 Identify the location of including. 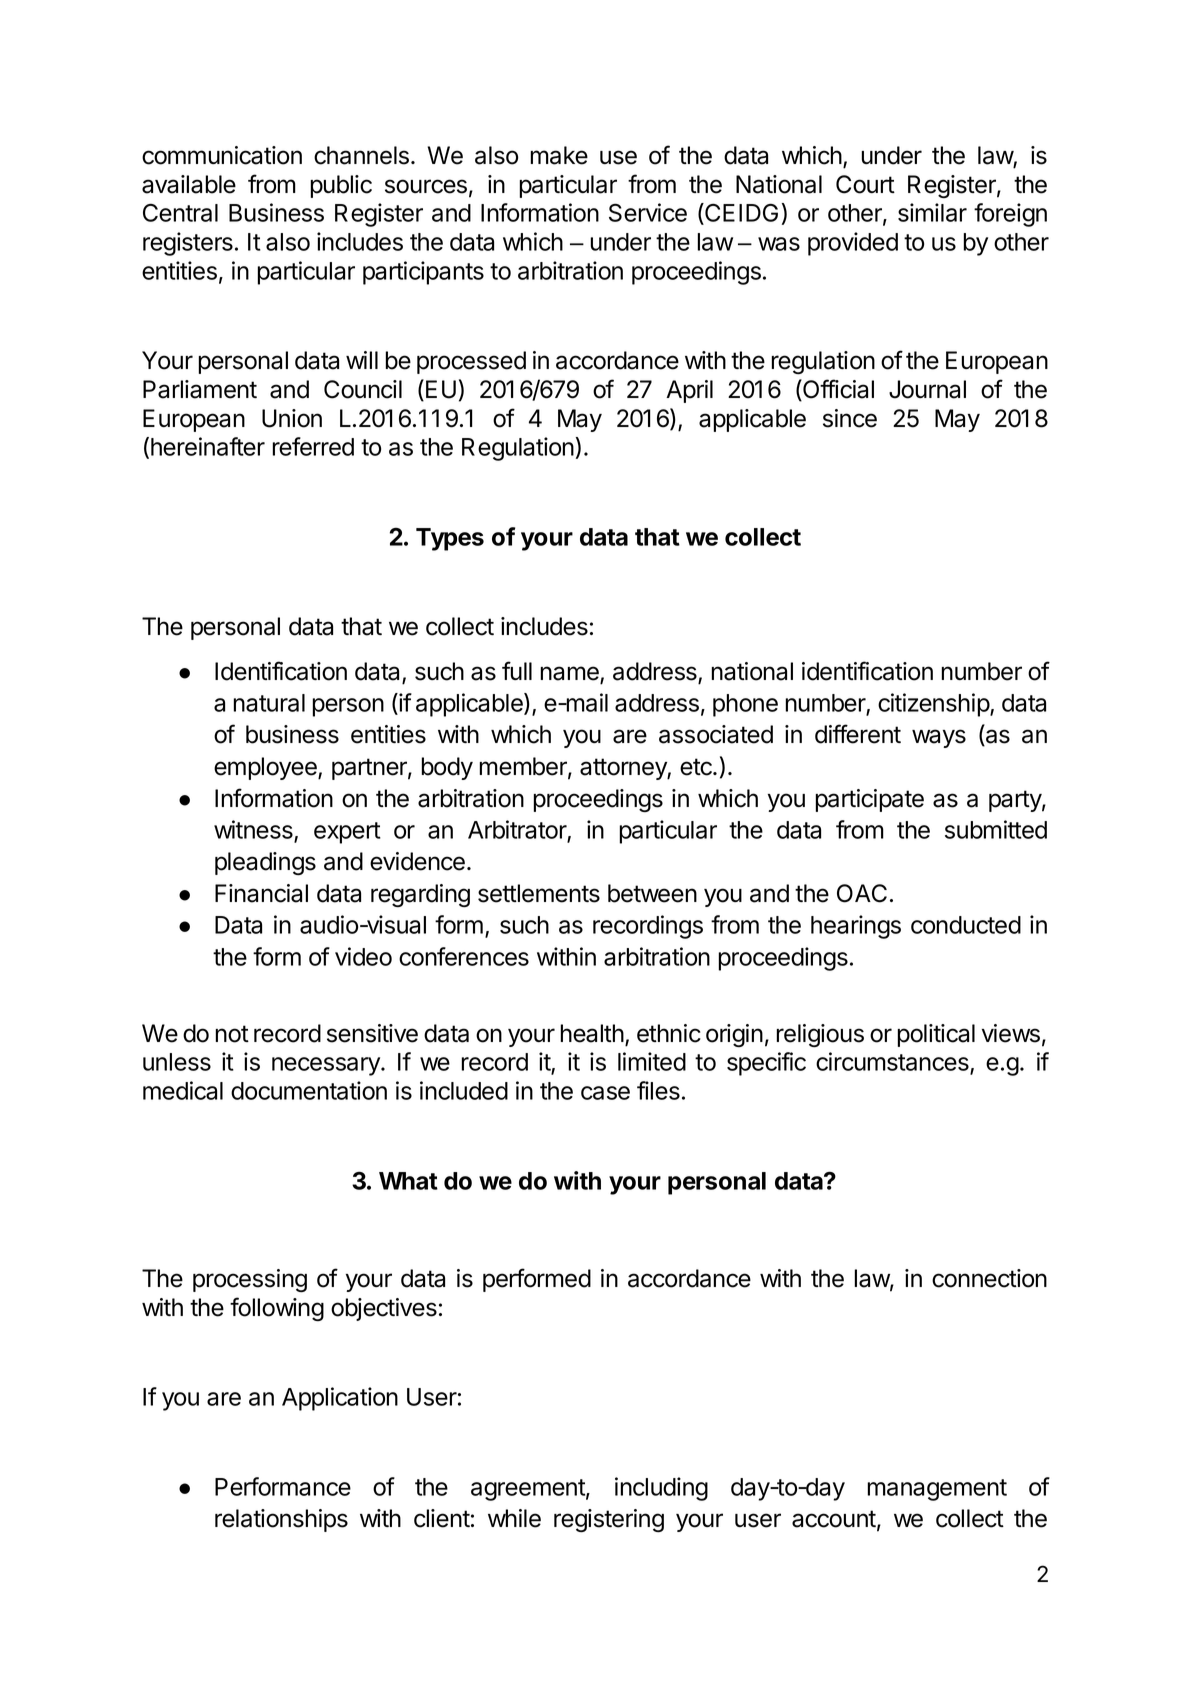
(661, 1489).
